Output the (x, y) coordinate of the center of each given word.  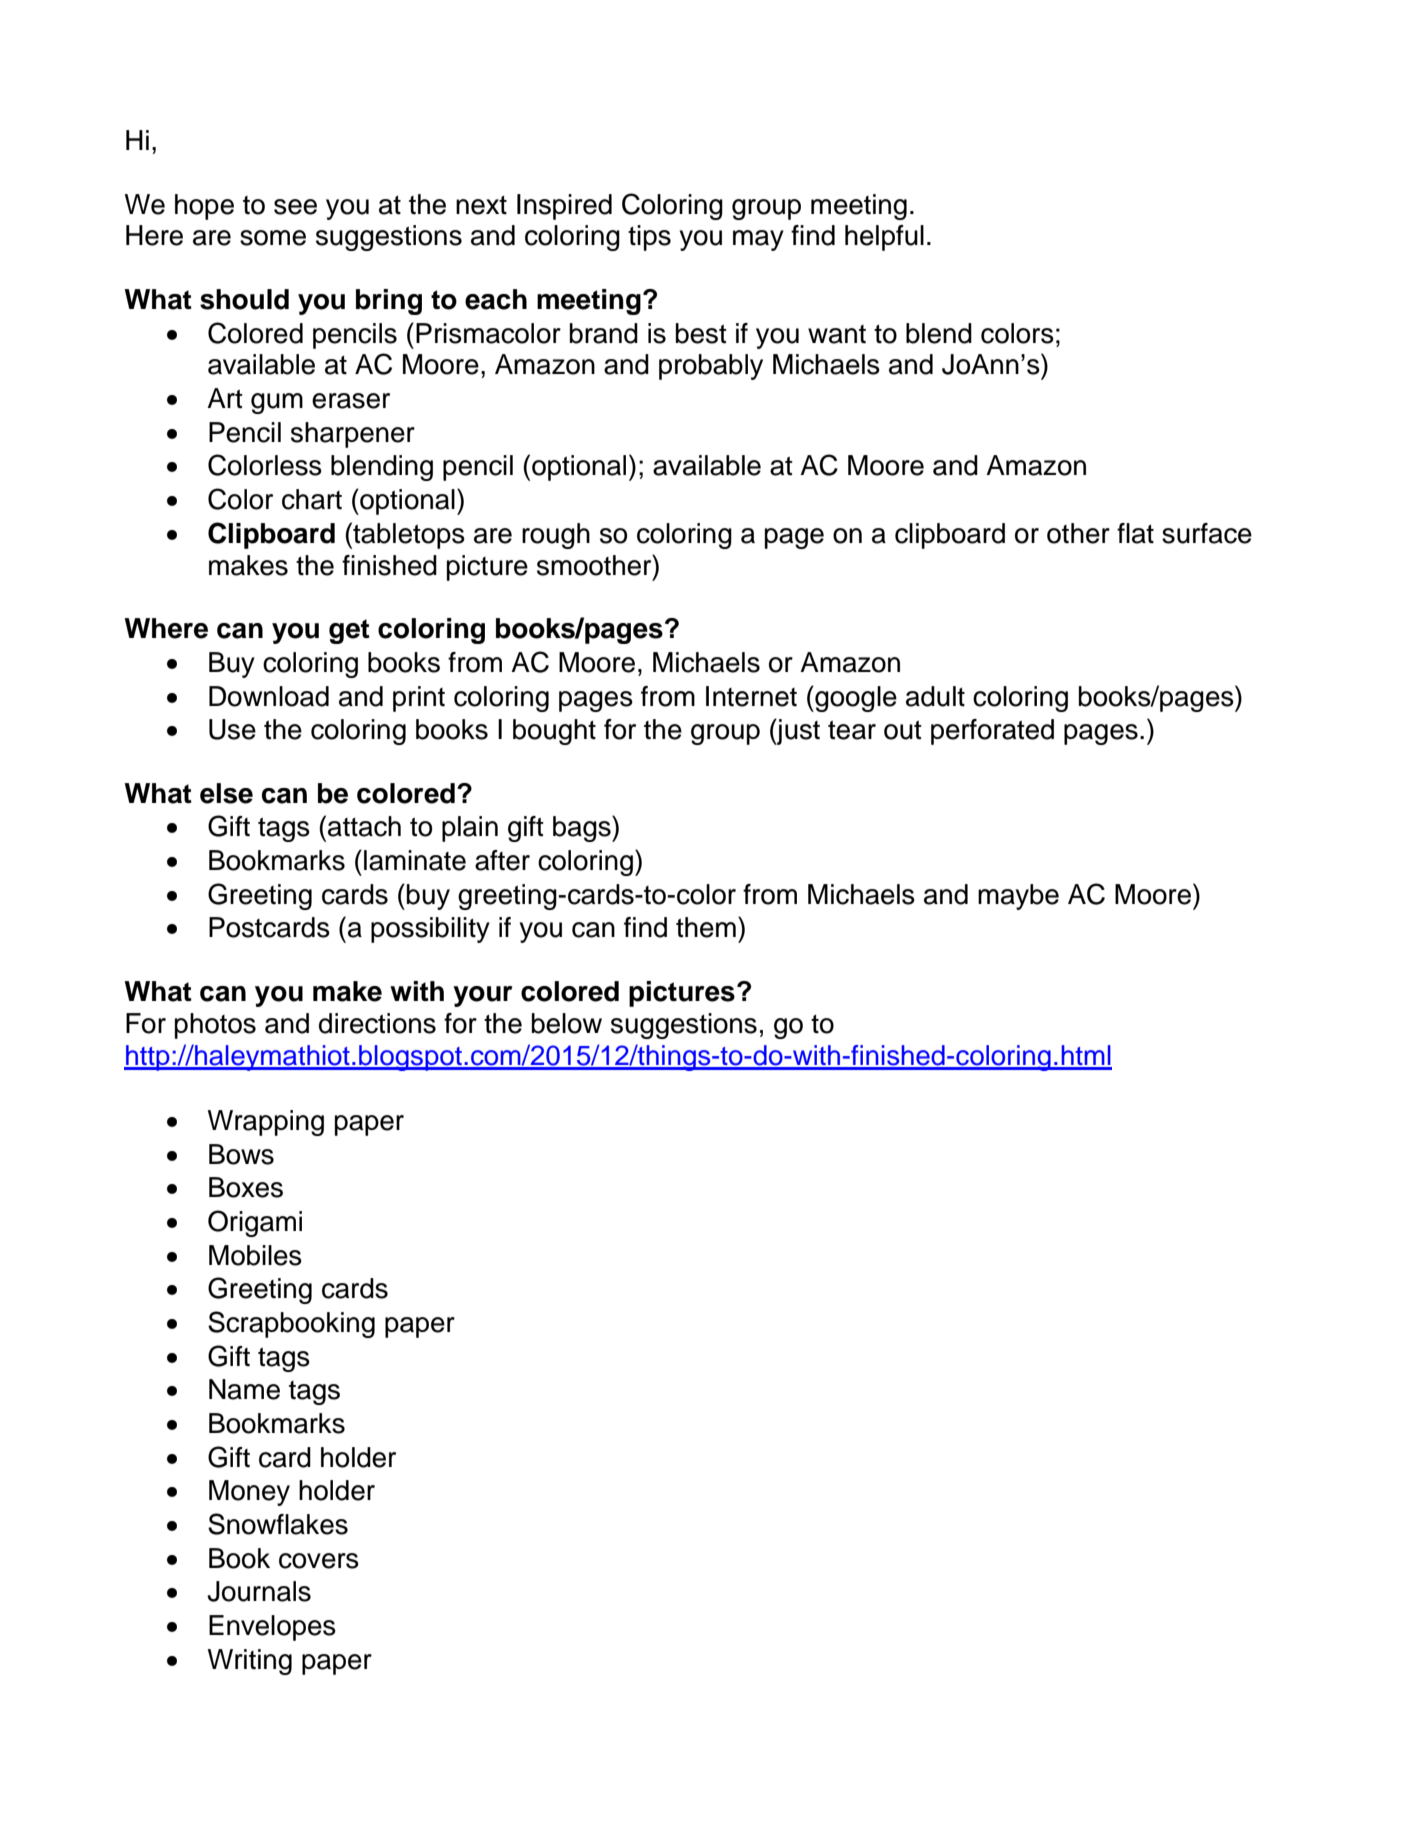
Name (244, 1389)
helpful (884, 238)
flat (1135, 533)
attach (364, 826)
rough (556, 536)
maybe (1018, 897)
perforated (992, 732)
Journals (259, 1591)
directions (377, 1023)
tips (649, 238)
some (273, 238)
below (567, 1023)
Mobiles (255, 1255)
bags (583, 828)
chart (312, 499)
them (706, 927)
